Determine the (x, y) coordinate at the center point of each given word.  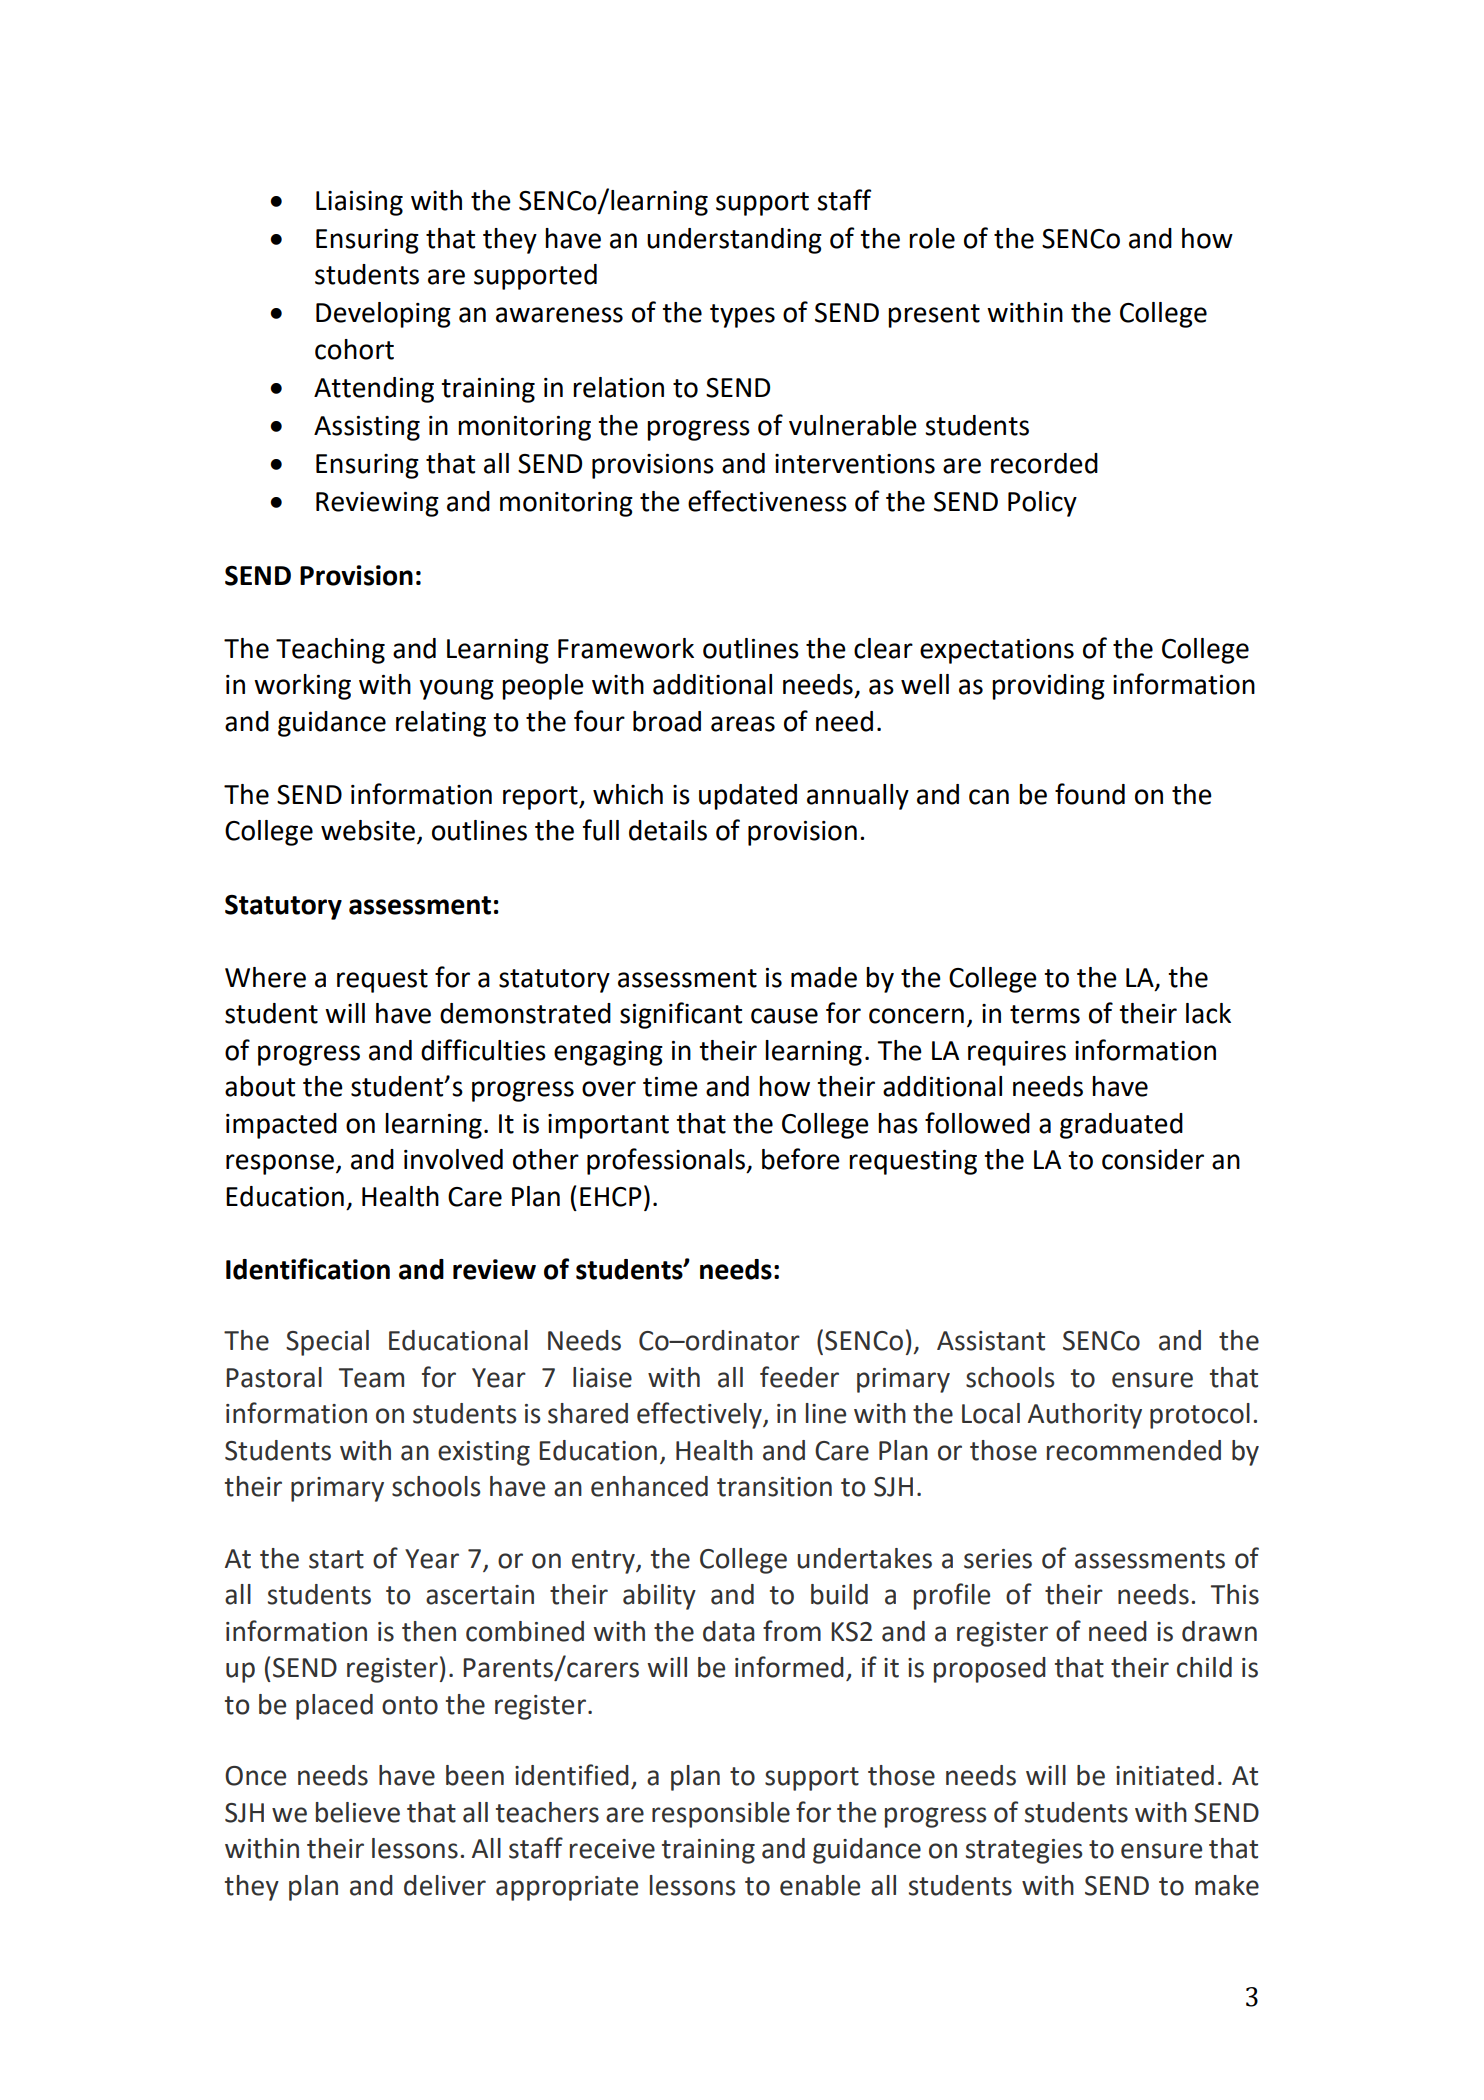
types (742, 316)
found (1090, 794)
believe (358, 1812)
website (368, 830)
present (934, 316)
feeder (799, 1377)
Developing (383, 315)
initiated (1165, 1775)
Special (327, 1343)
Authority (1085, 1416)
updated (748, 797)
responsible (721, 1815)
